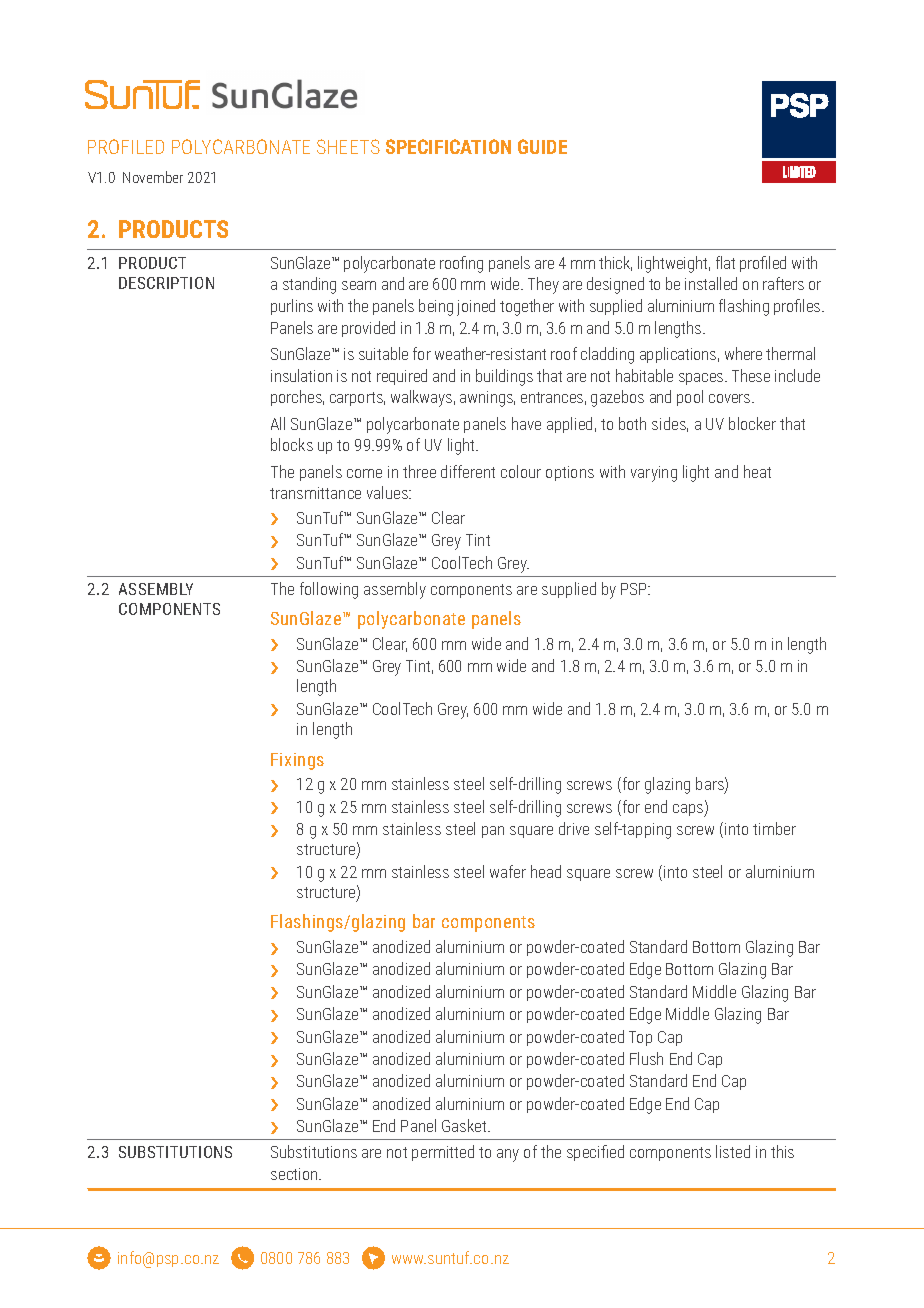 The image size is (924, 1308). Describe the element at coordinates (295, 1174) in the document. I see `section` at that location.
